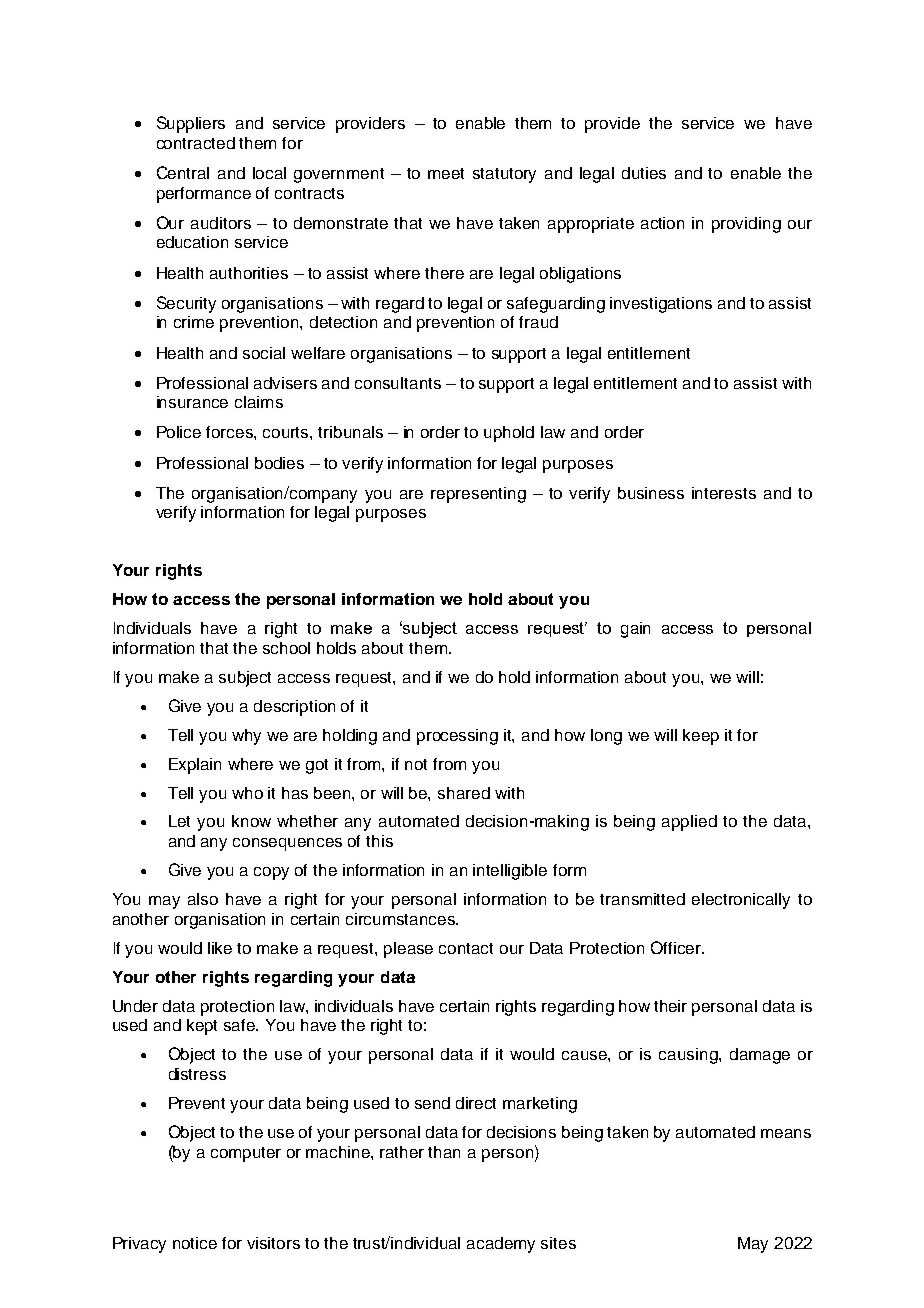 The height and width of the page is (1308, 924). Describe the element at coordinates (196, 143) in the page. I see `contracted` at that location.
